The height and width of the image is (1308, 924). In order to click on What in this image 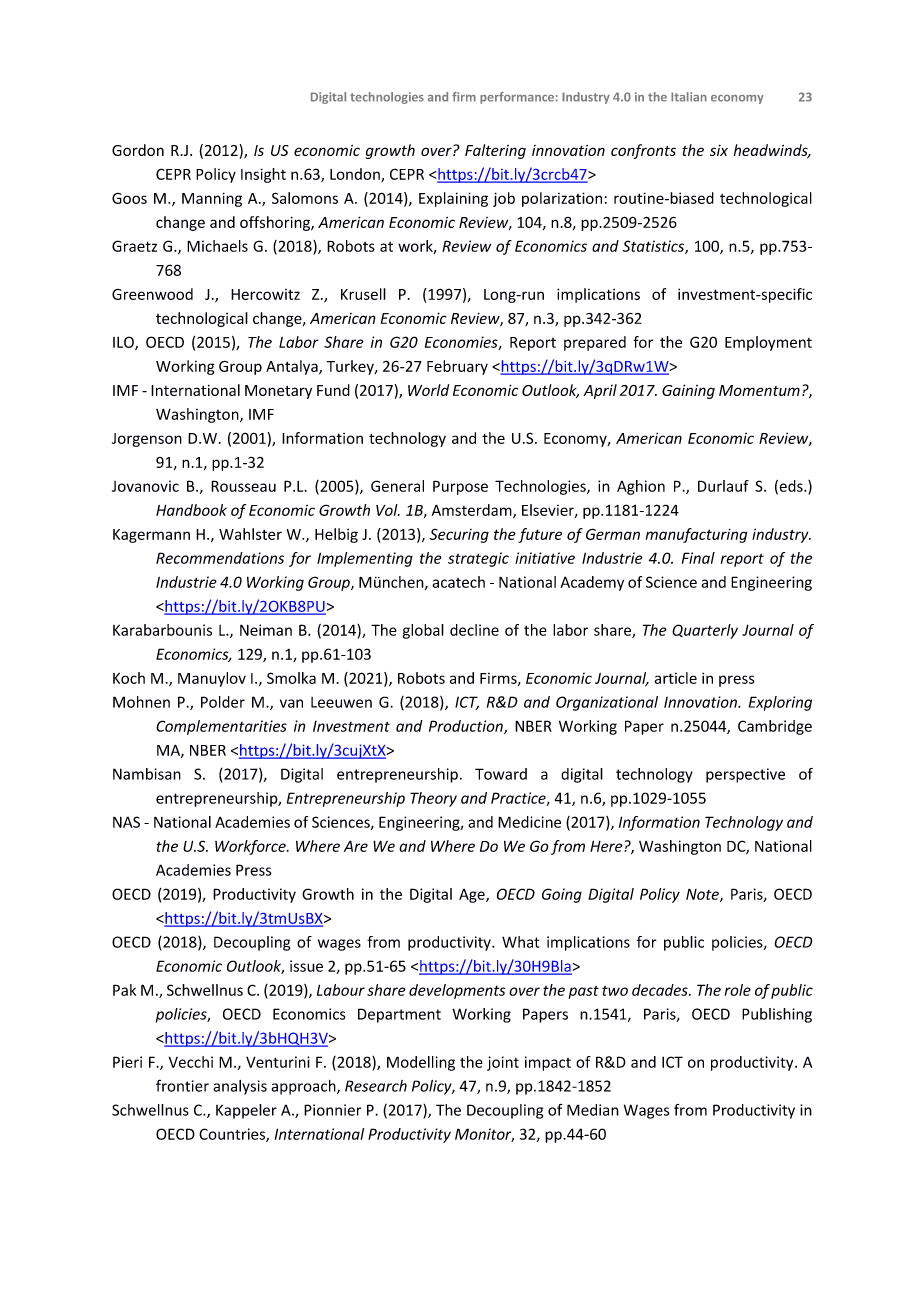, I will do `click(520, 942)`.
